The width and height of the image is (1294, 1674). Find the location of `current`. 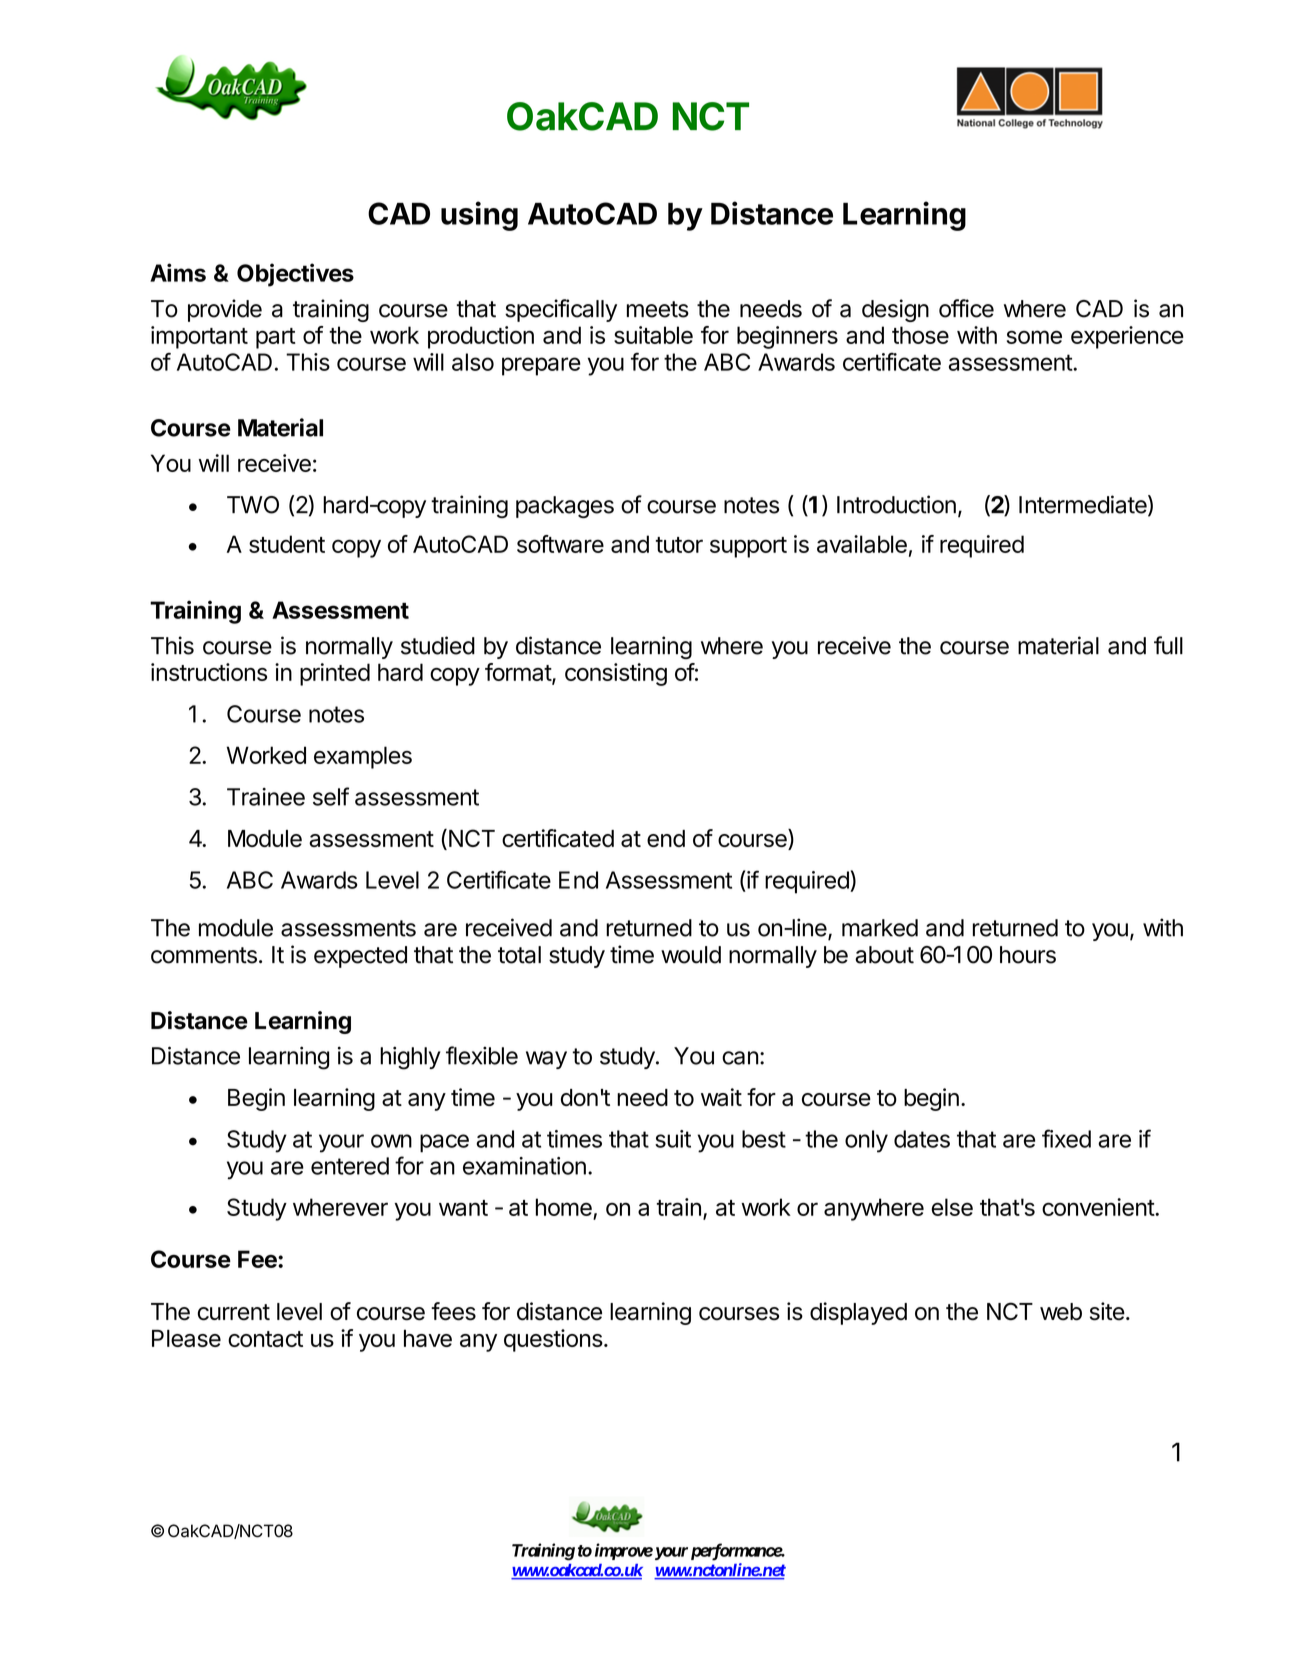

current is located at coordinates (233, 1312).
